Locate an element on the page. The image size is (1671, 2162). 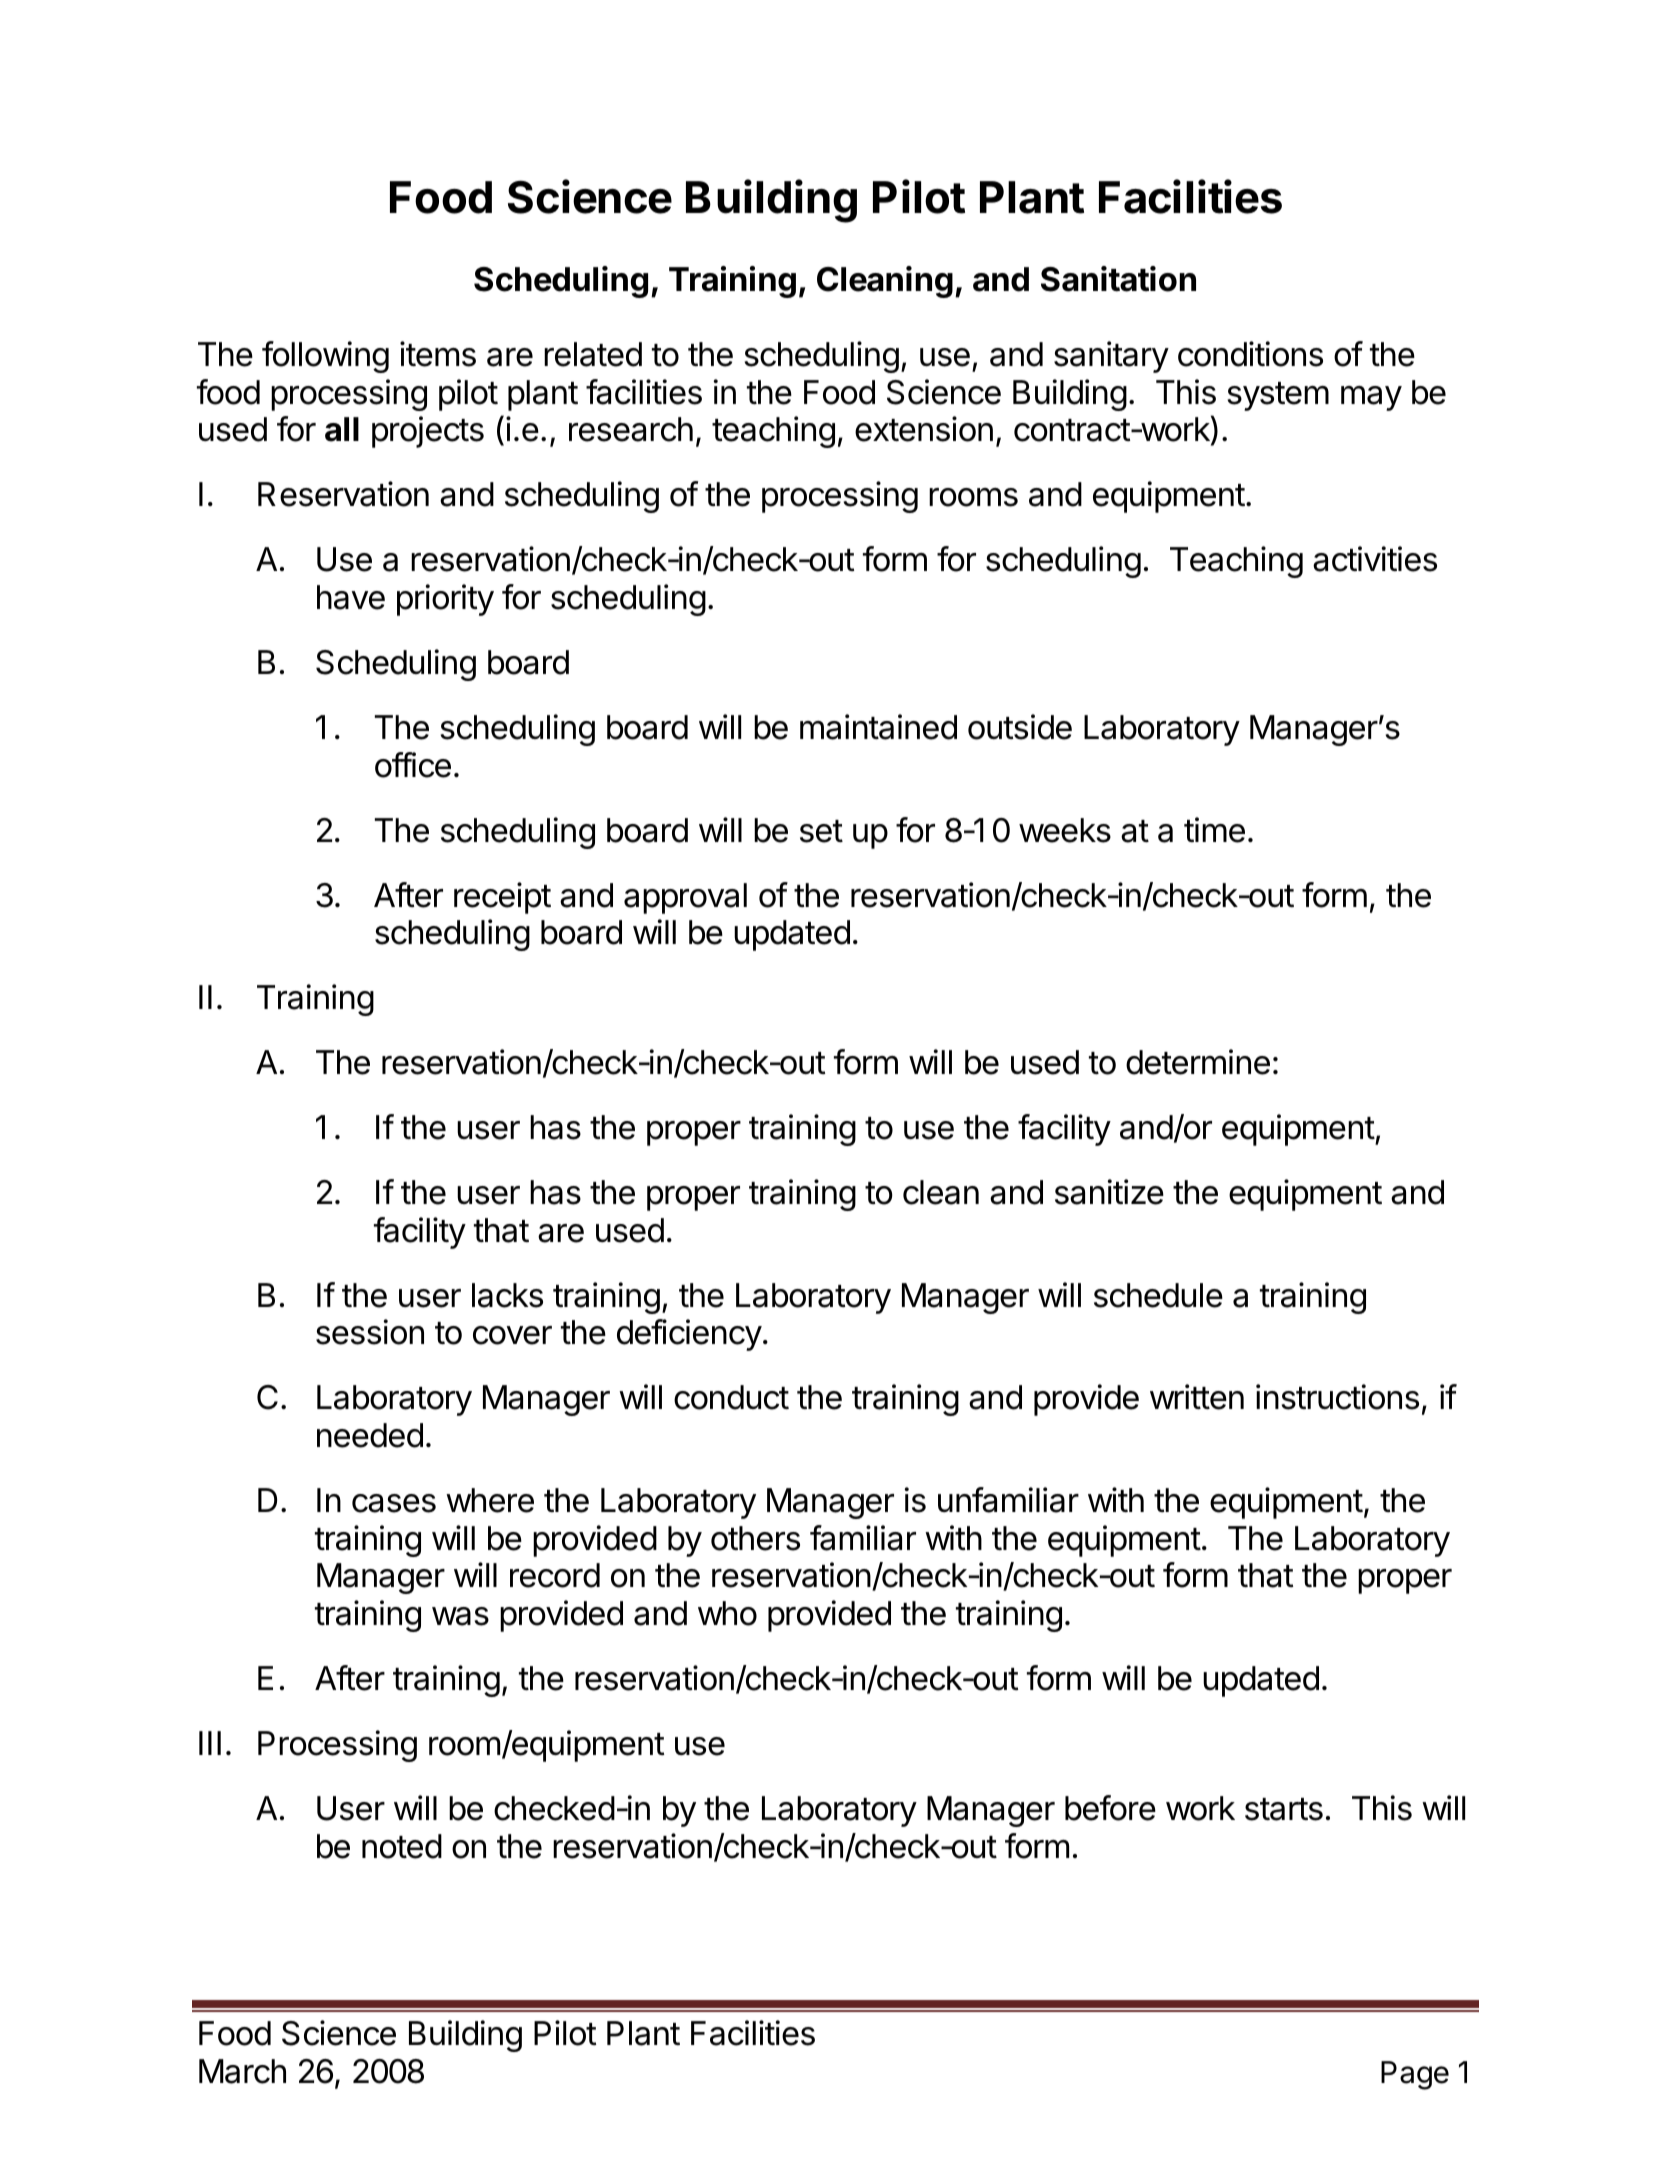
extension is located at coordinates (924, 429).
